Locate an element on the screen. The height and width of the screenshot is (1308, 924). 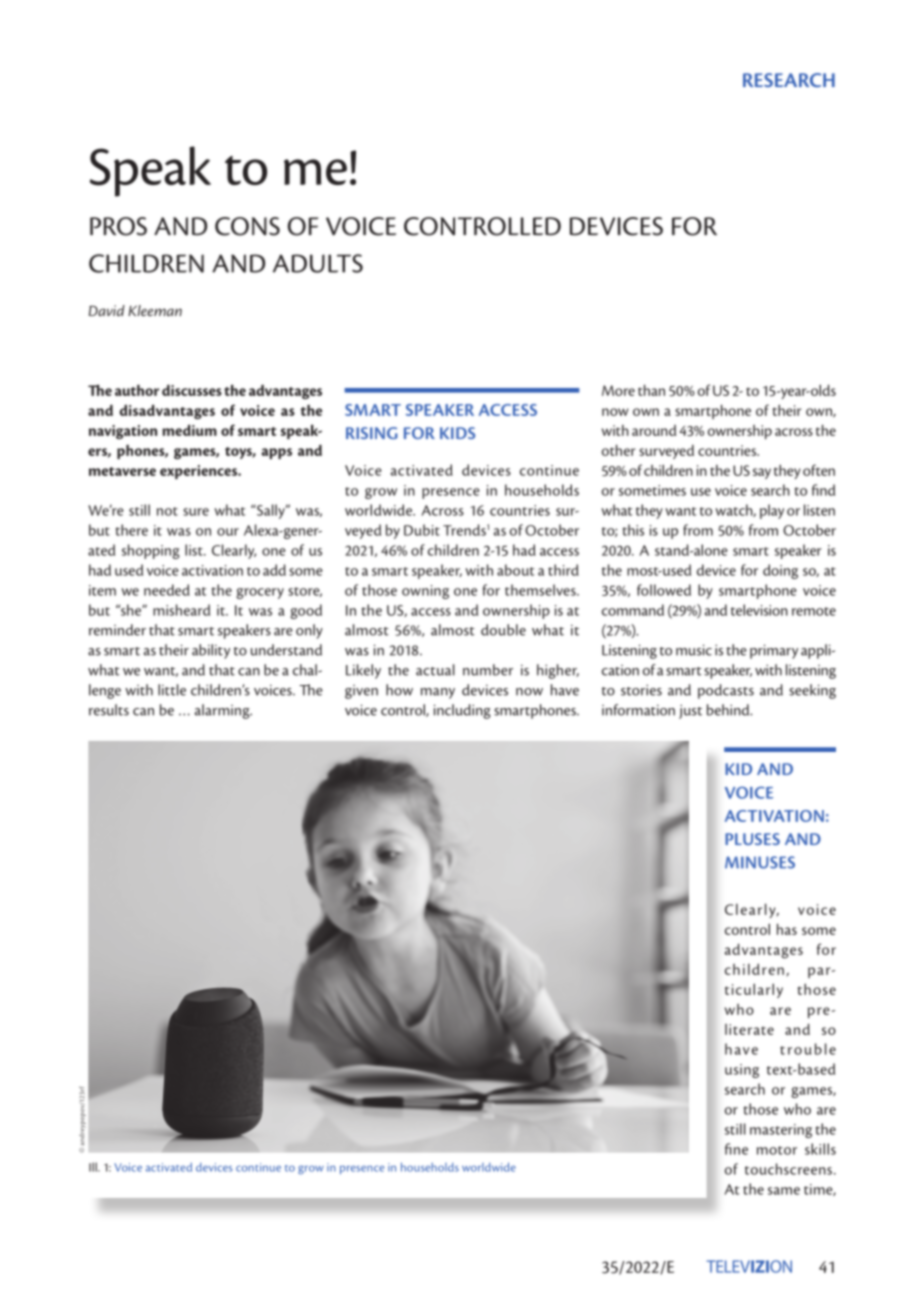
fine is located at coordinates (736, 1149).
